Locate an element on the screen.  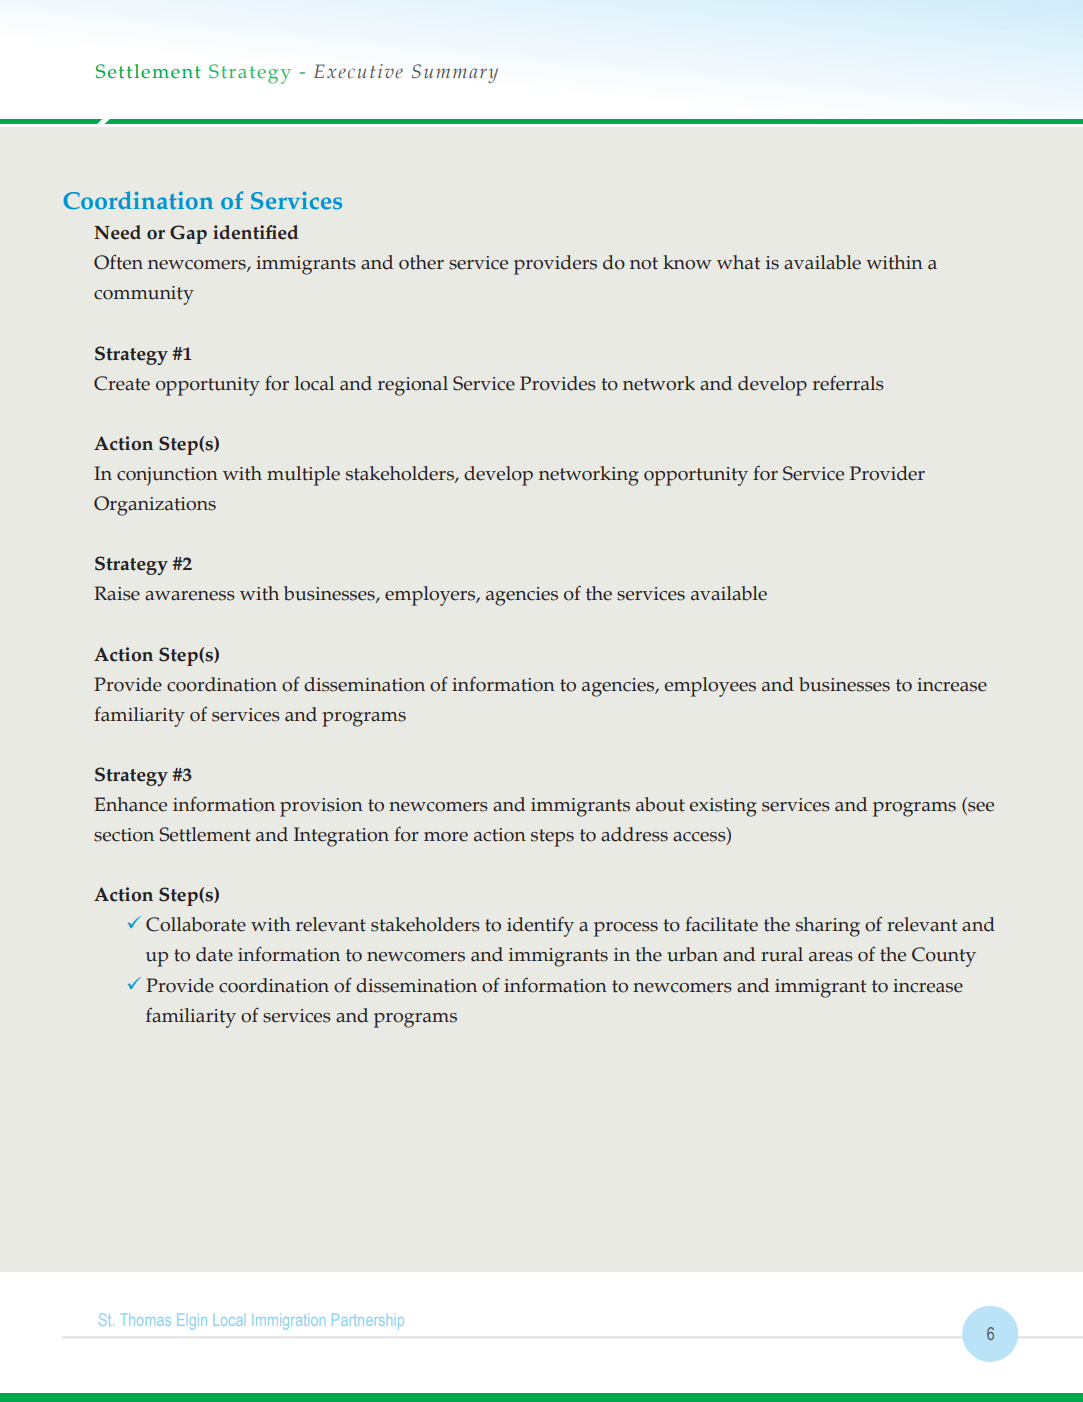
what is located at coordinates (738, 262).
